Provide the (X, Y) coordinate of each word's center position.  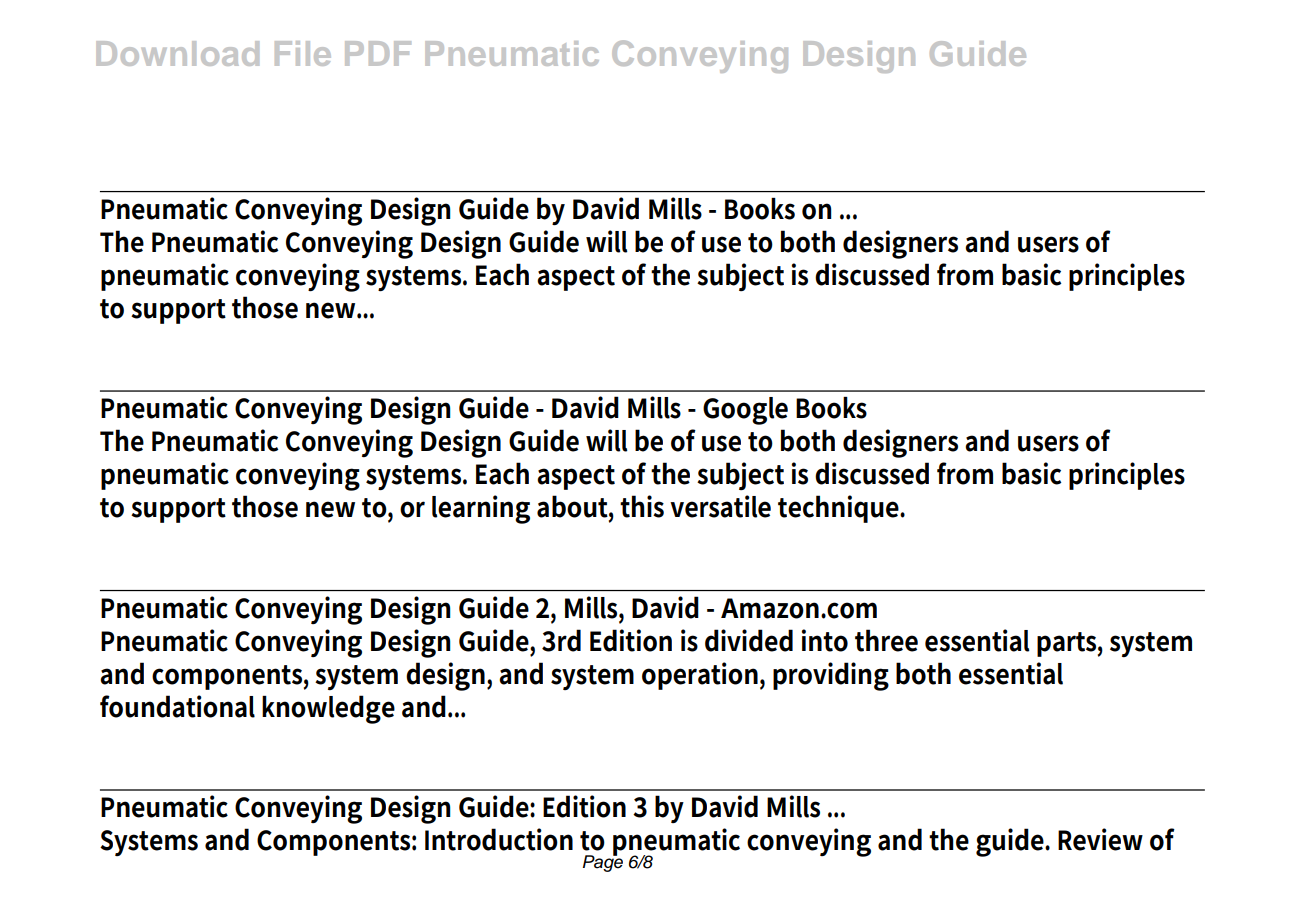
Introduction (499, 839)
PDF (378, 53)
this (642, 506)
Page (603, 862)
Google (745, 411)
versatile (720, 506)
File (303, 53)
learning (481, 509)
